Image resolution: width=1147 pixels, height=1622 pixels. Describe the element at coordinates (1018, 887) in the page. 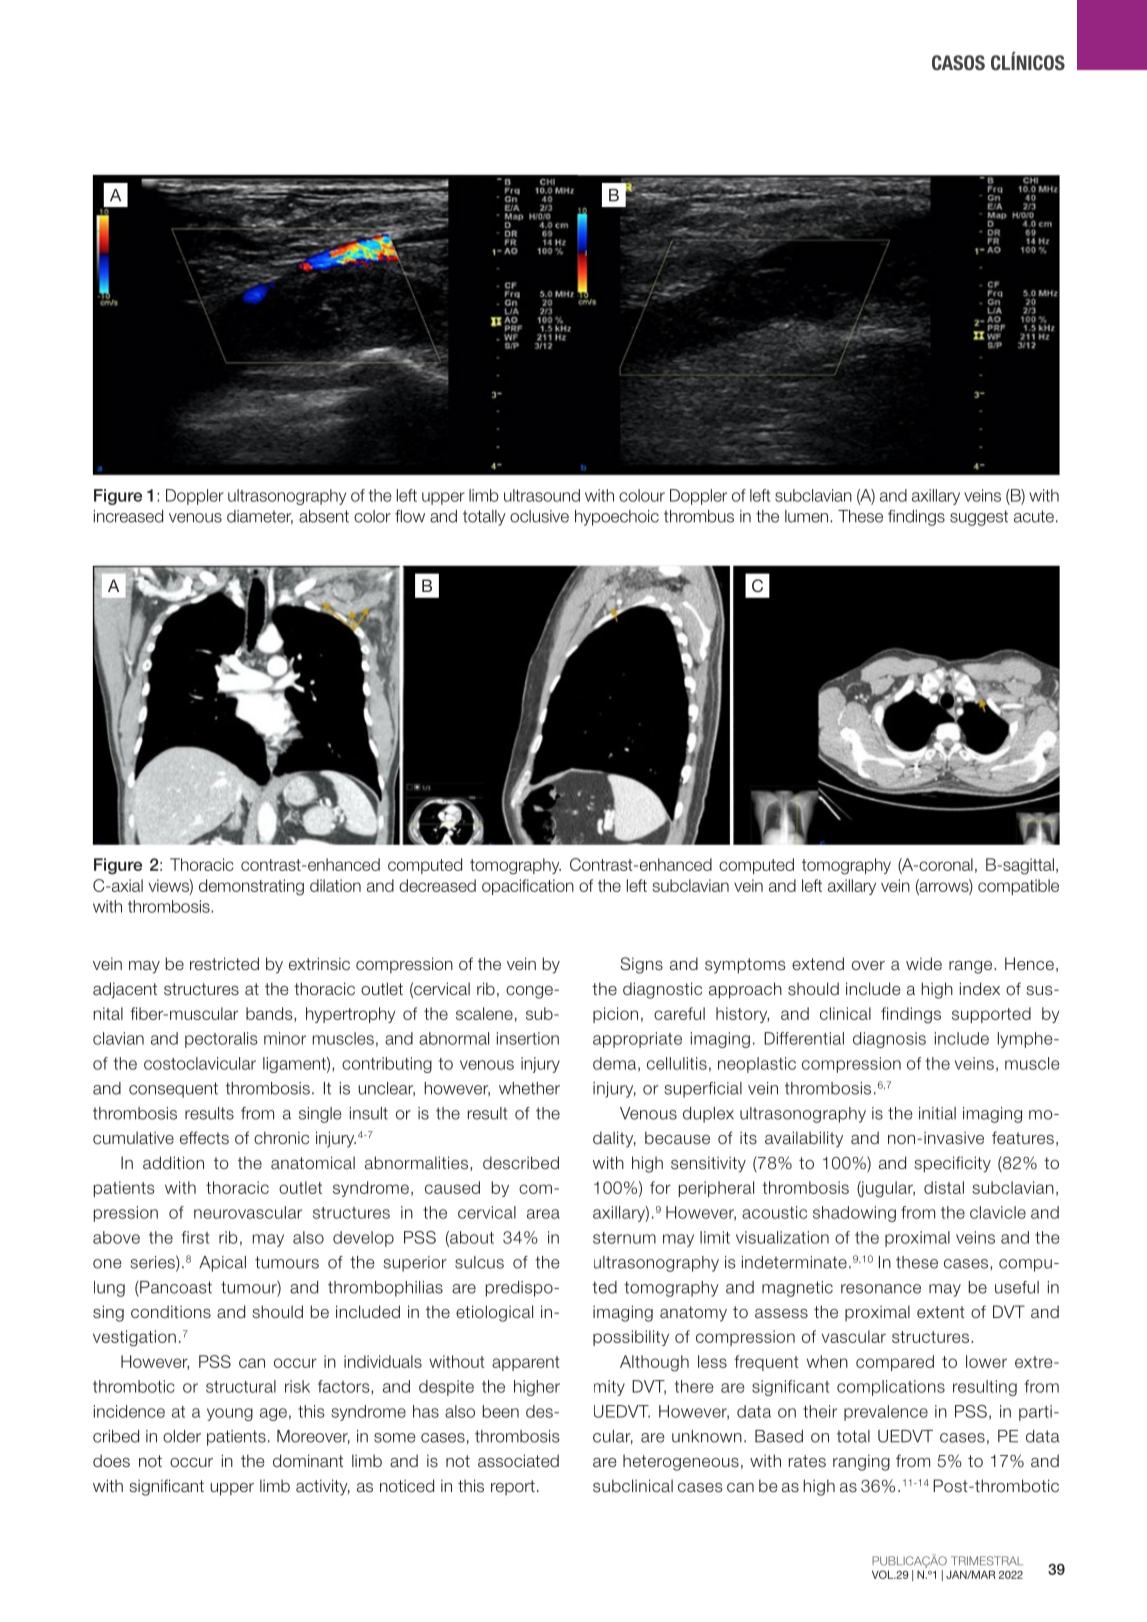

I see `compatible` at that location.
